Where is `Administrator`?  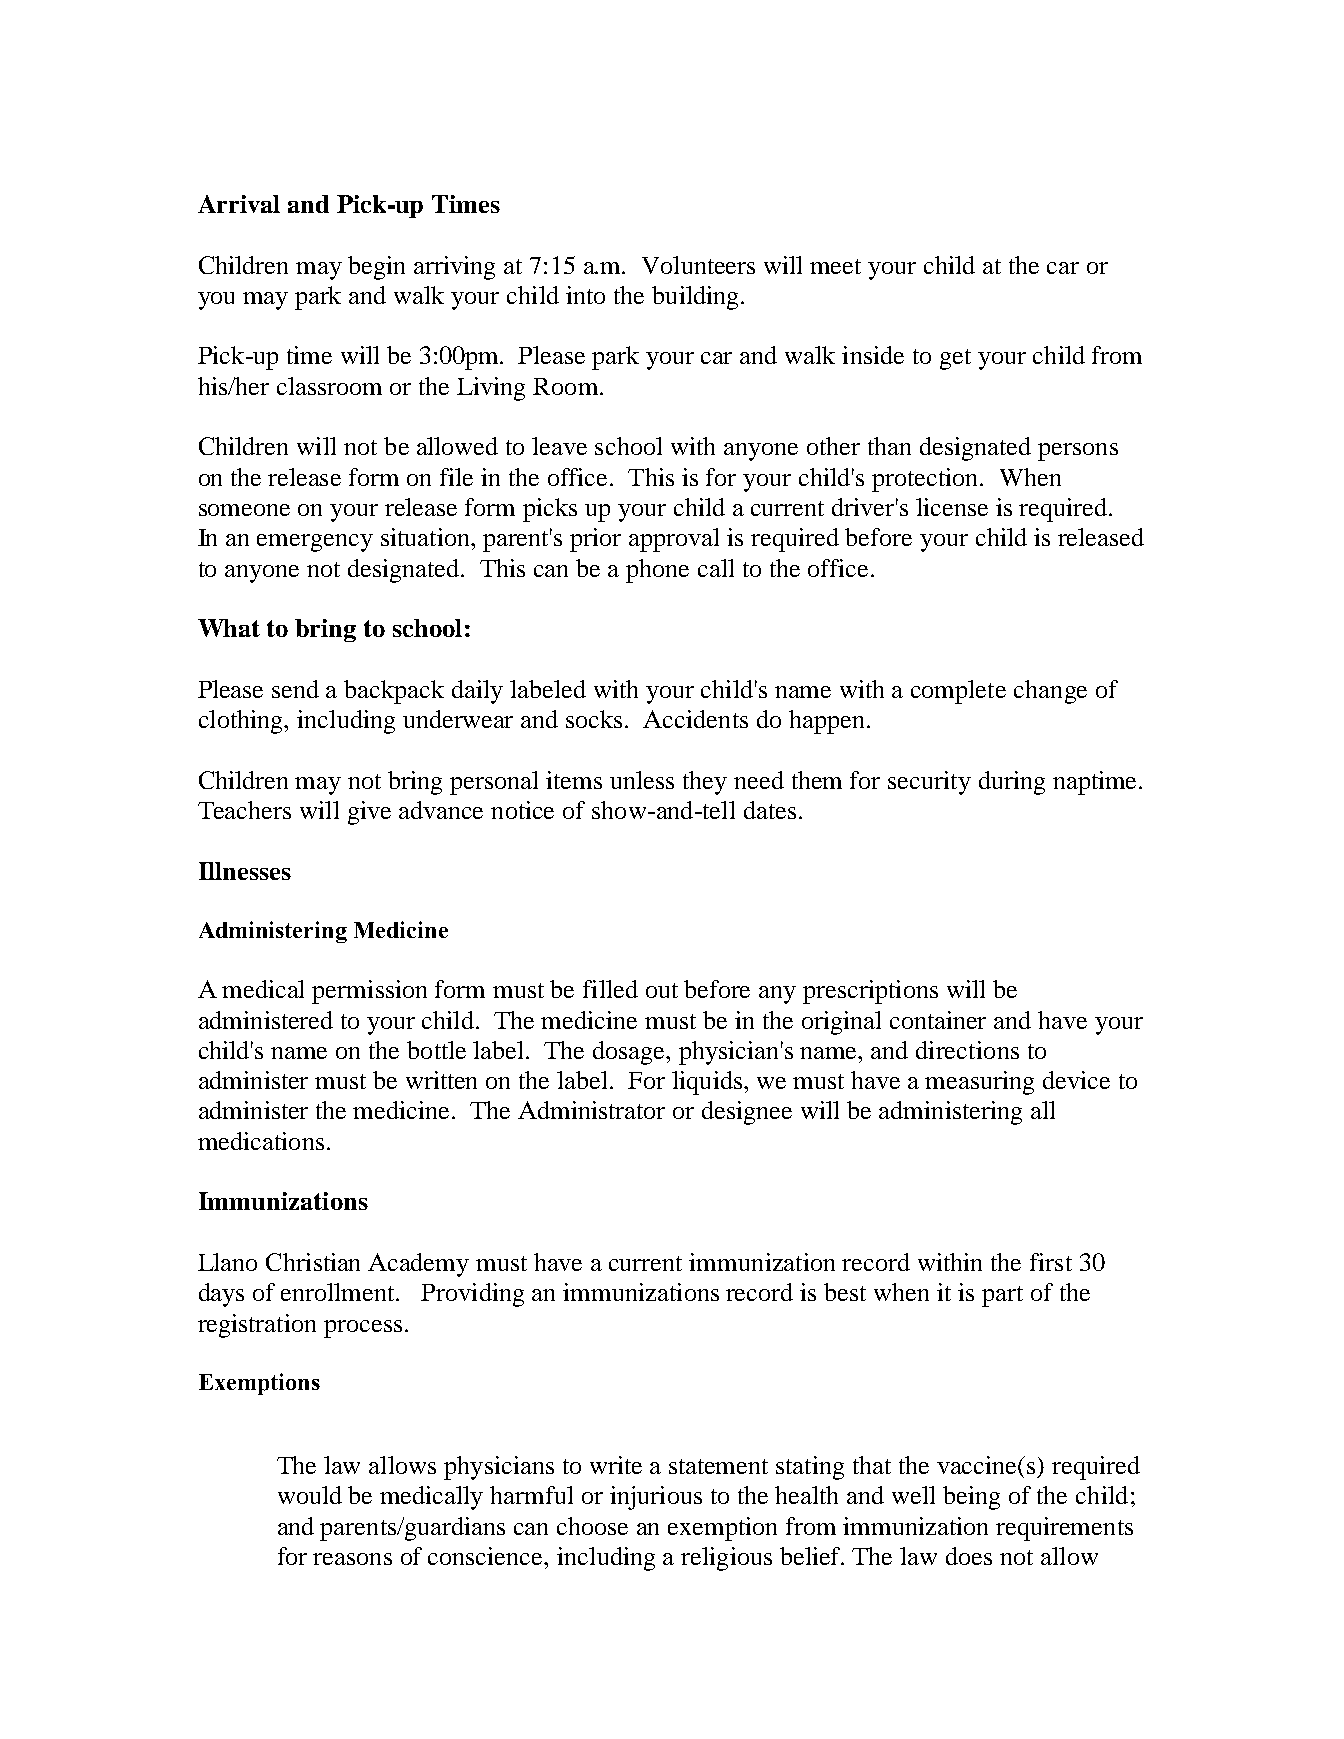 Administrator is located at coordinates (591, 1110).
